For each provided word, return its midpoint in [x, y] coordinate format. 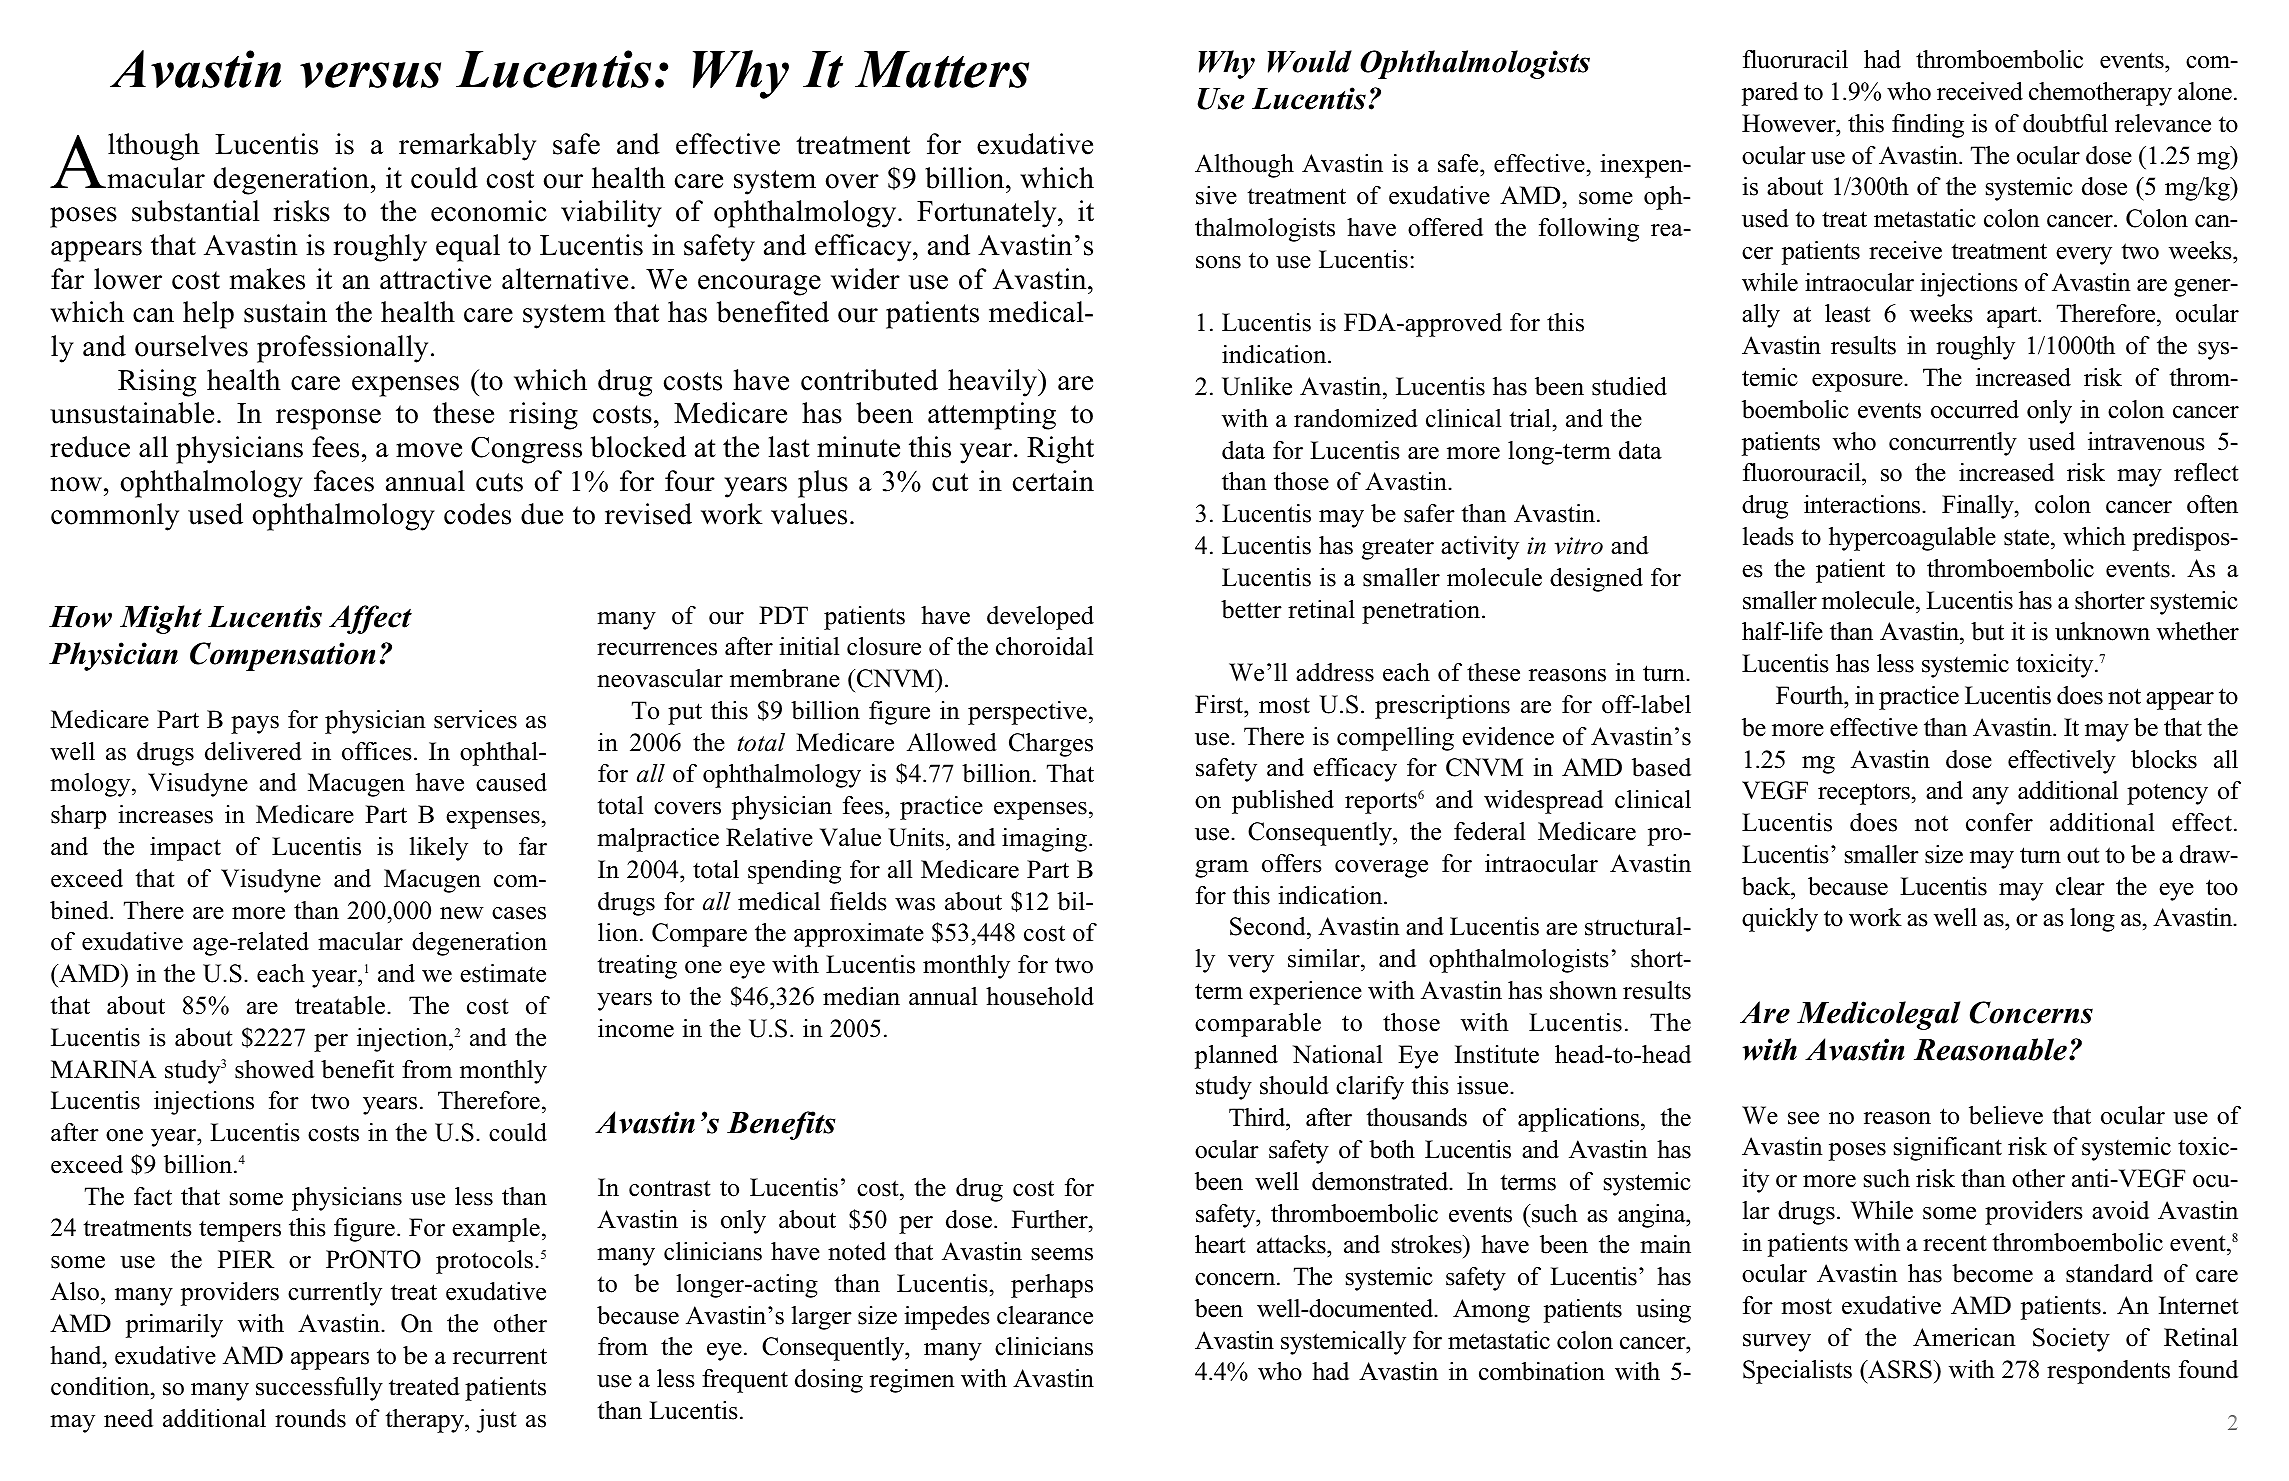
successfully [319, 1389]
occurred [1975, 409]
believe [2006, 1115]
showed [274, 1069]
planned [1236, 1057]
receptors [1864, 794]
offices [377, 751]
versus [370, 75]
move [429, 450]
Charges [1051, 745]
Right [1060, 450]
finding [1928, 126]
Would [1310, 61]
